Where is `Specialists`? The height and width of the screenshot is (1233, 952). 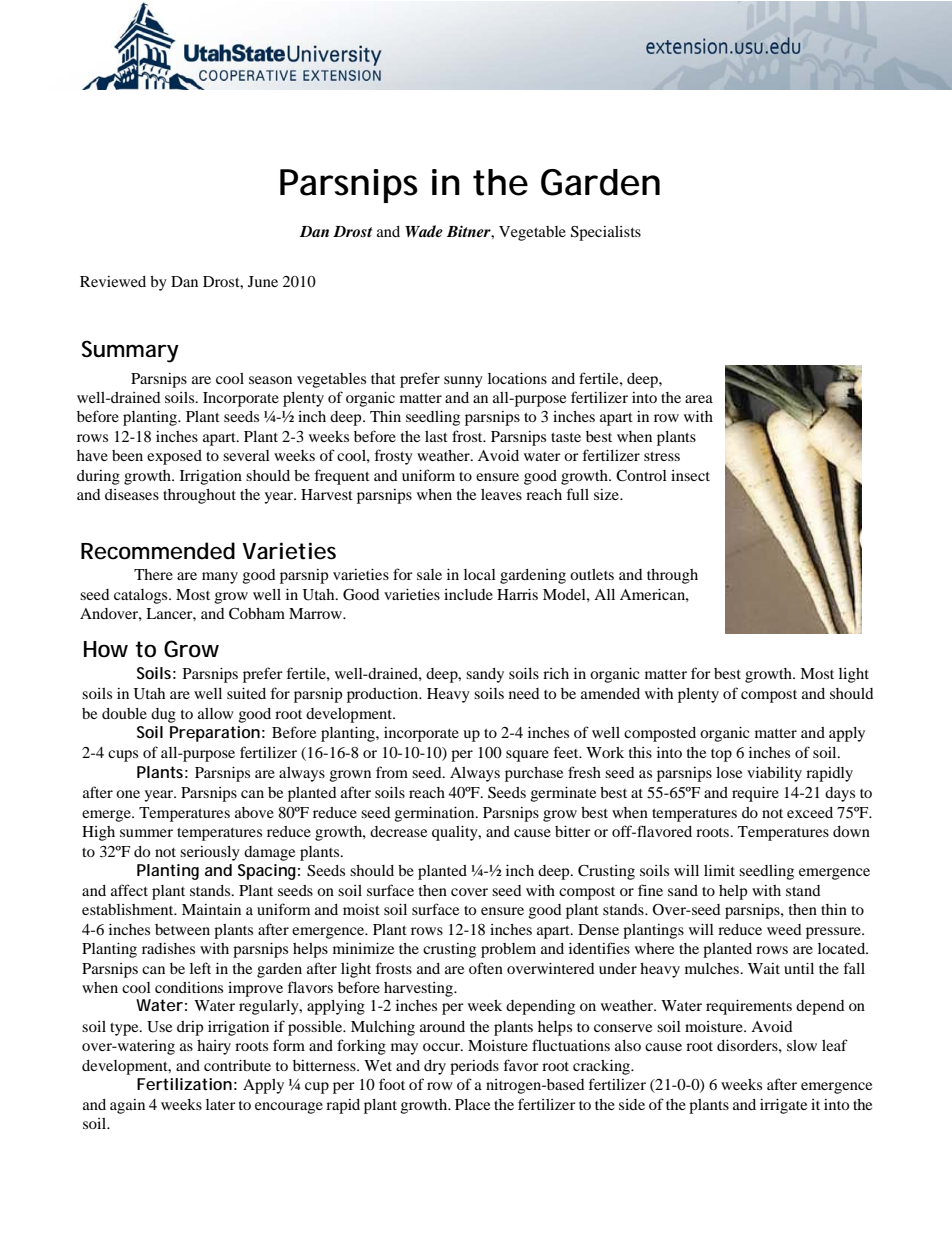 Specialists is located at coordinates (606, 233).
